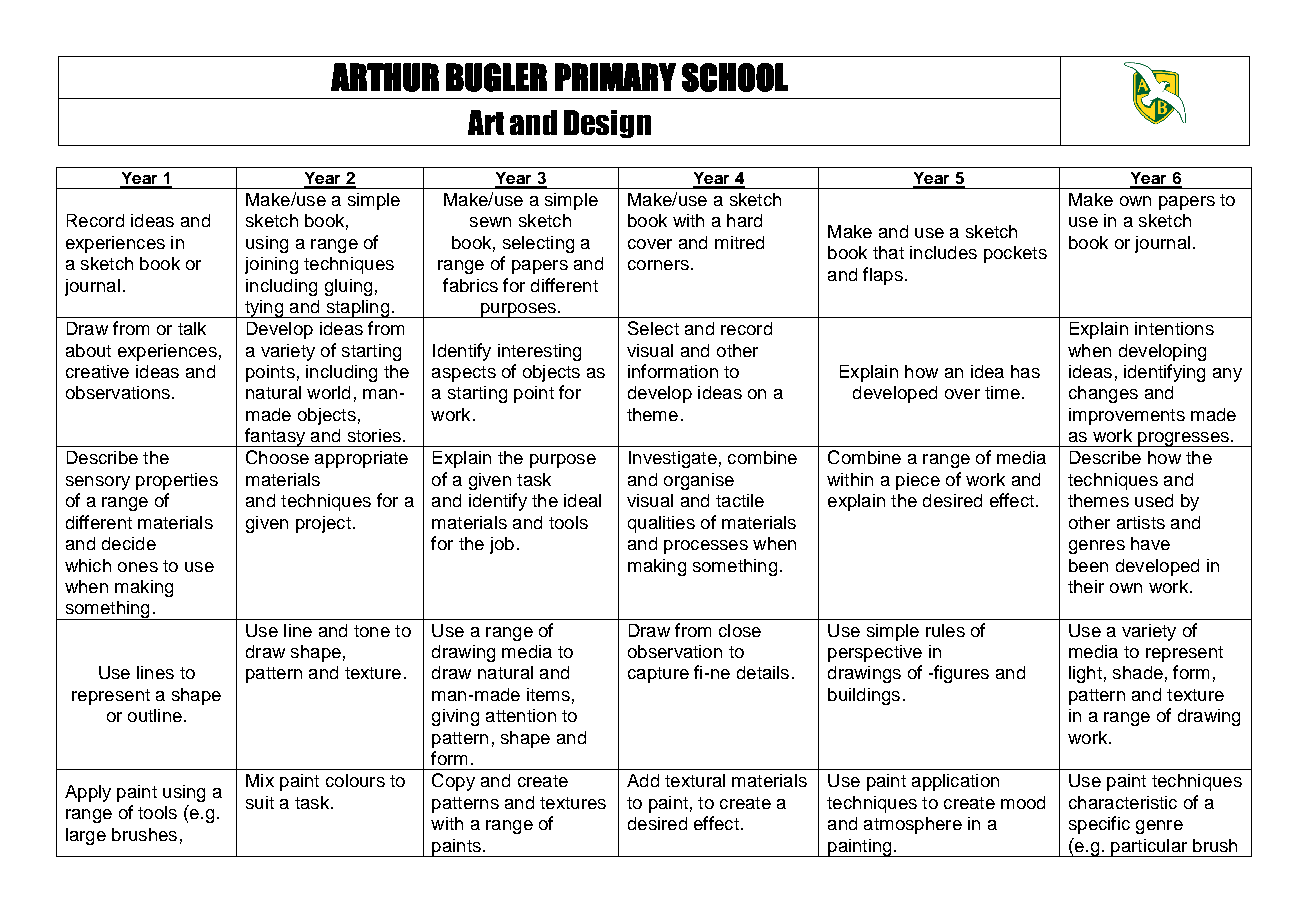  Describe the element at coordinates (615, 77) in the screenshot. I see `PRIMARY` at that location.
